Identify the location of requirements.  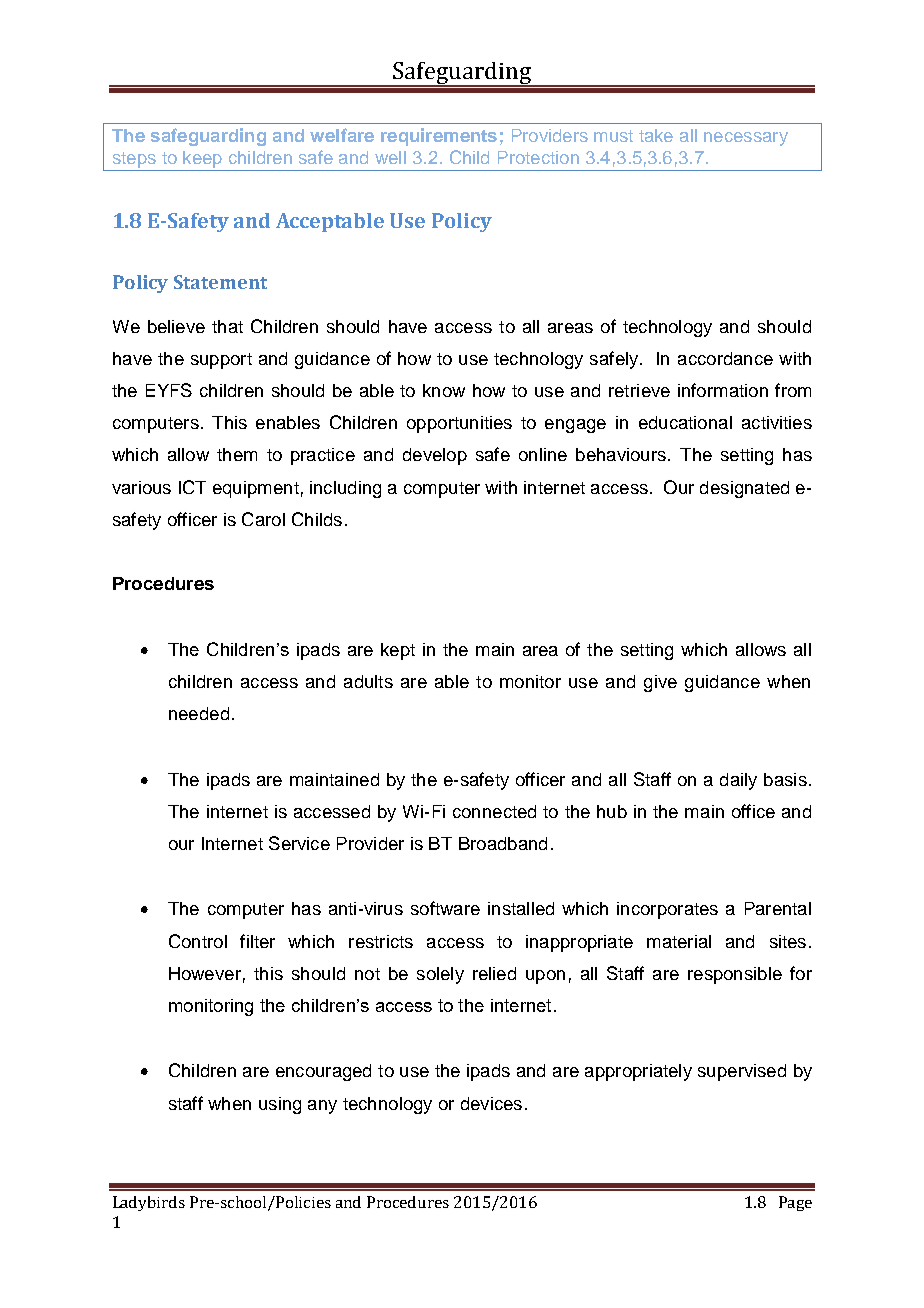
(439, 137).
